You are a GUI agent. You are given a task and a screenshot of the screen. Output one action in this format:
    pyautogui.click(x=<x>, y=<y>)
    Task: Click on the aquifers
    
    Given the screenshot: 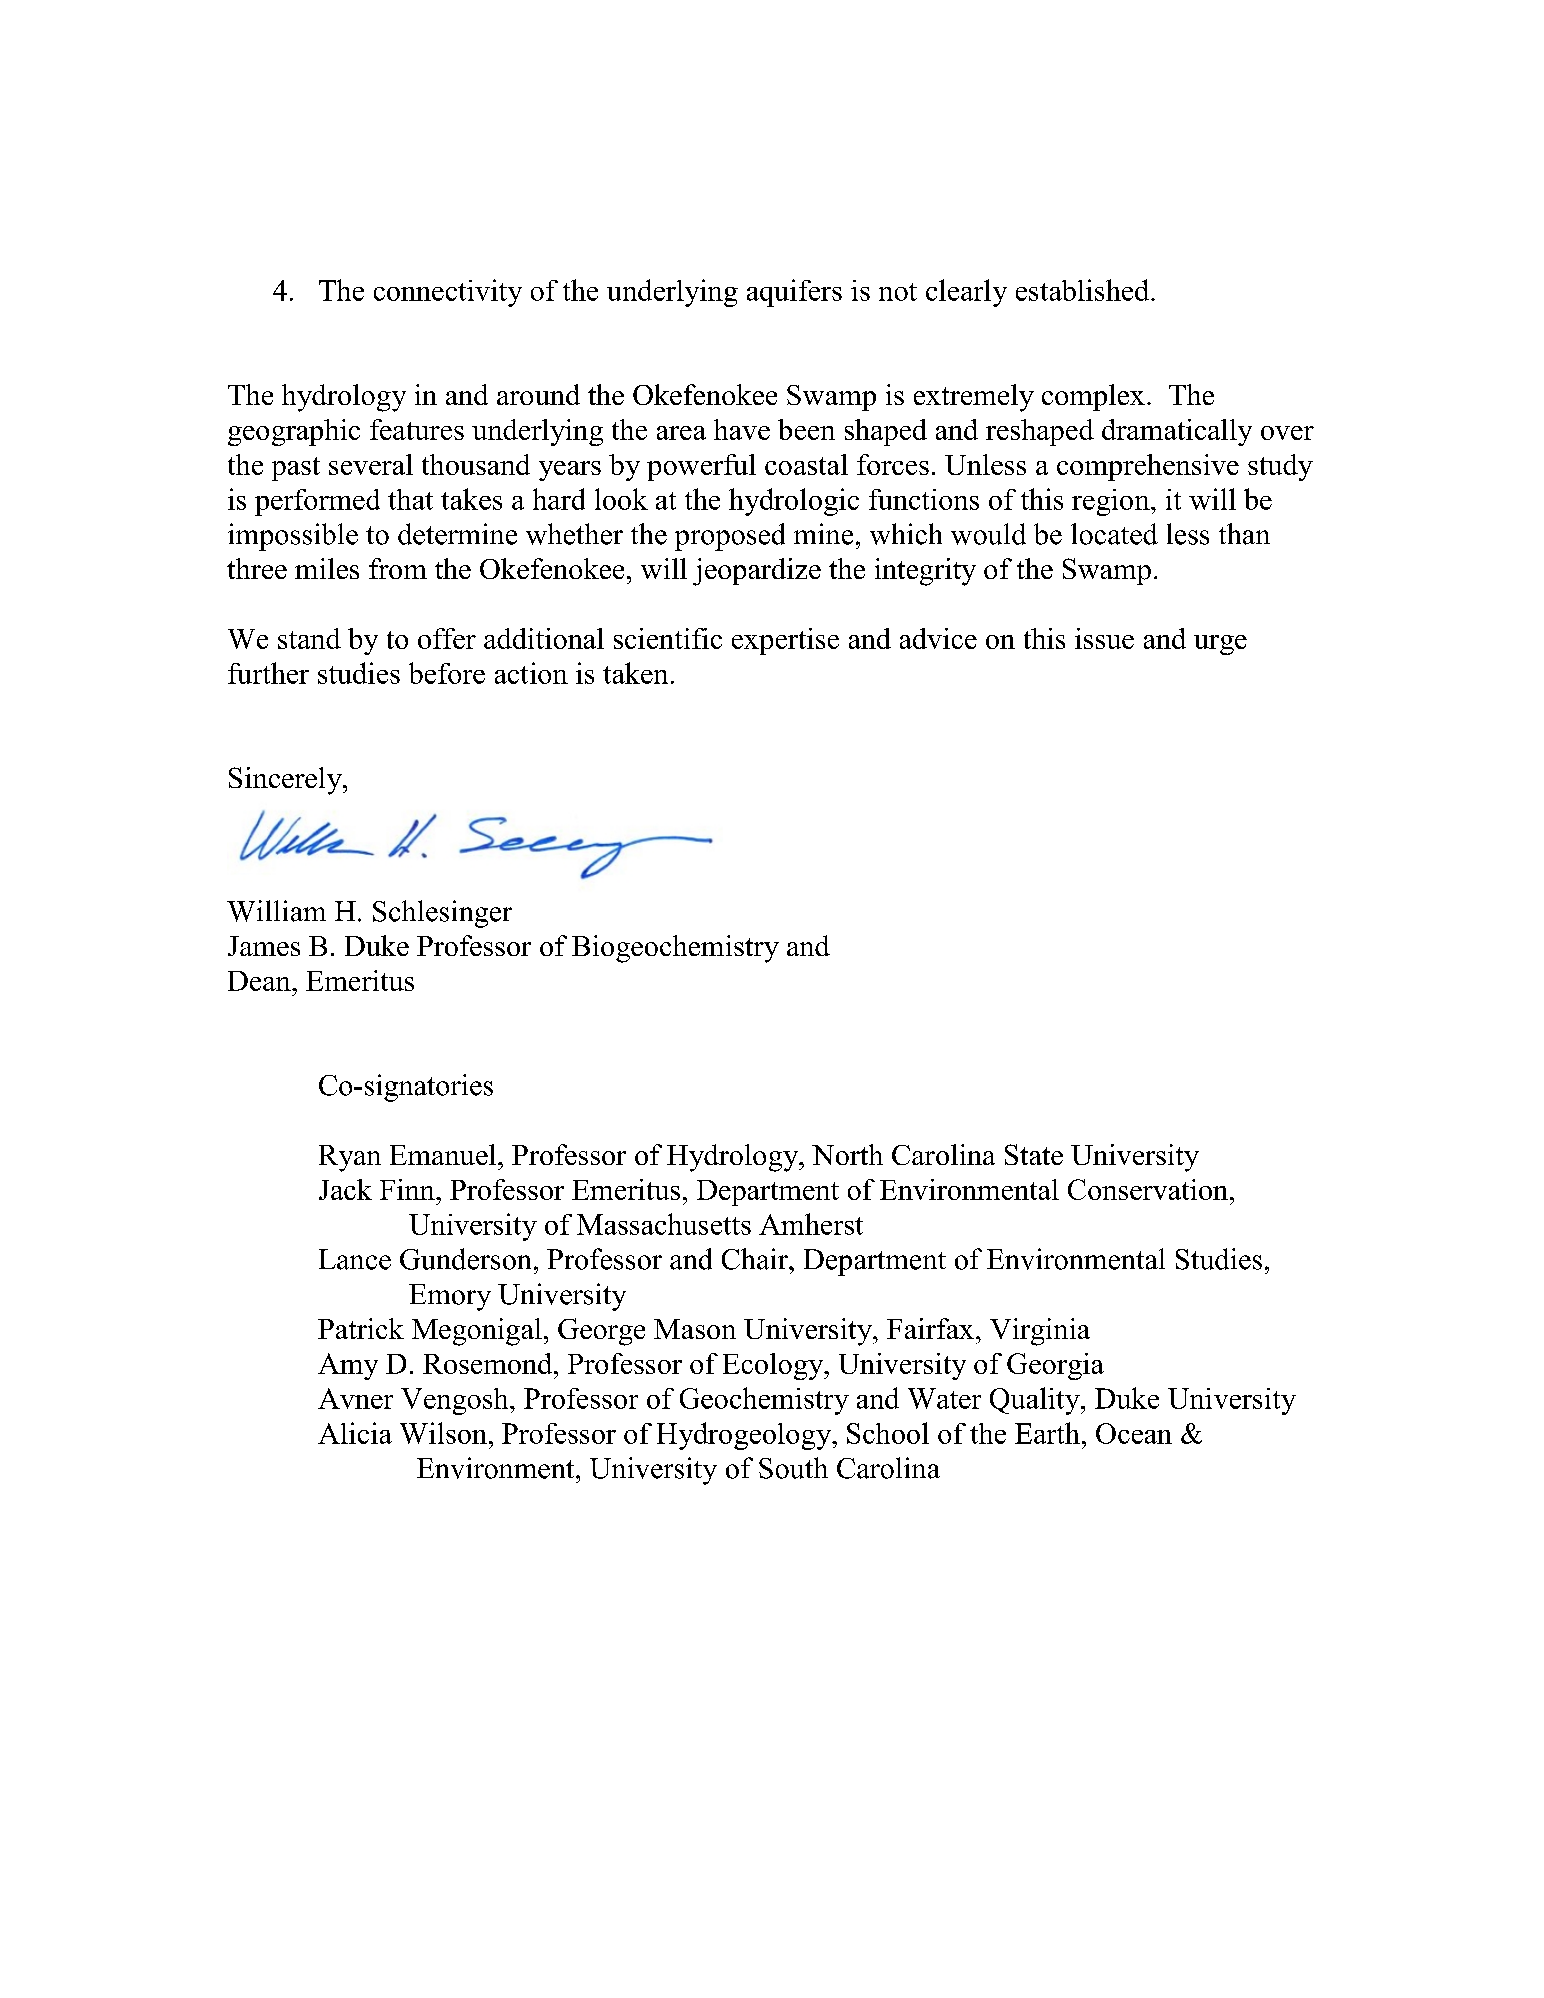 What is the action you would take?
    pyautogui.click(x=794, y=293)
